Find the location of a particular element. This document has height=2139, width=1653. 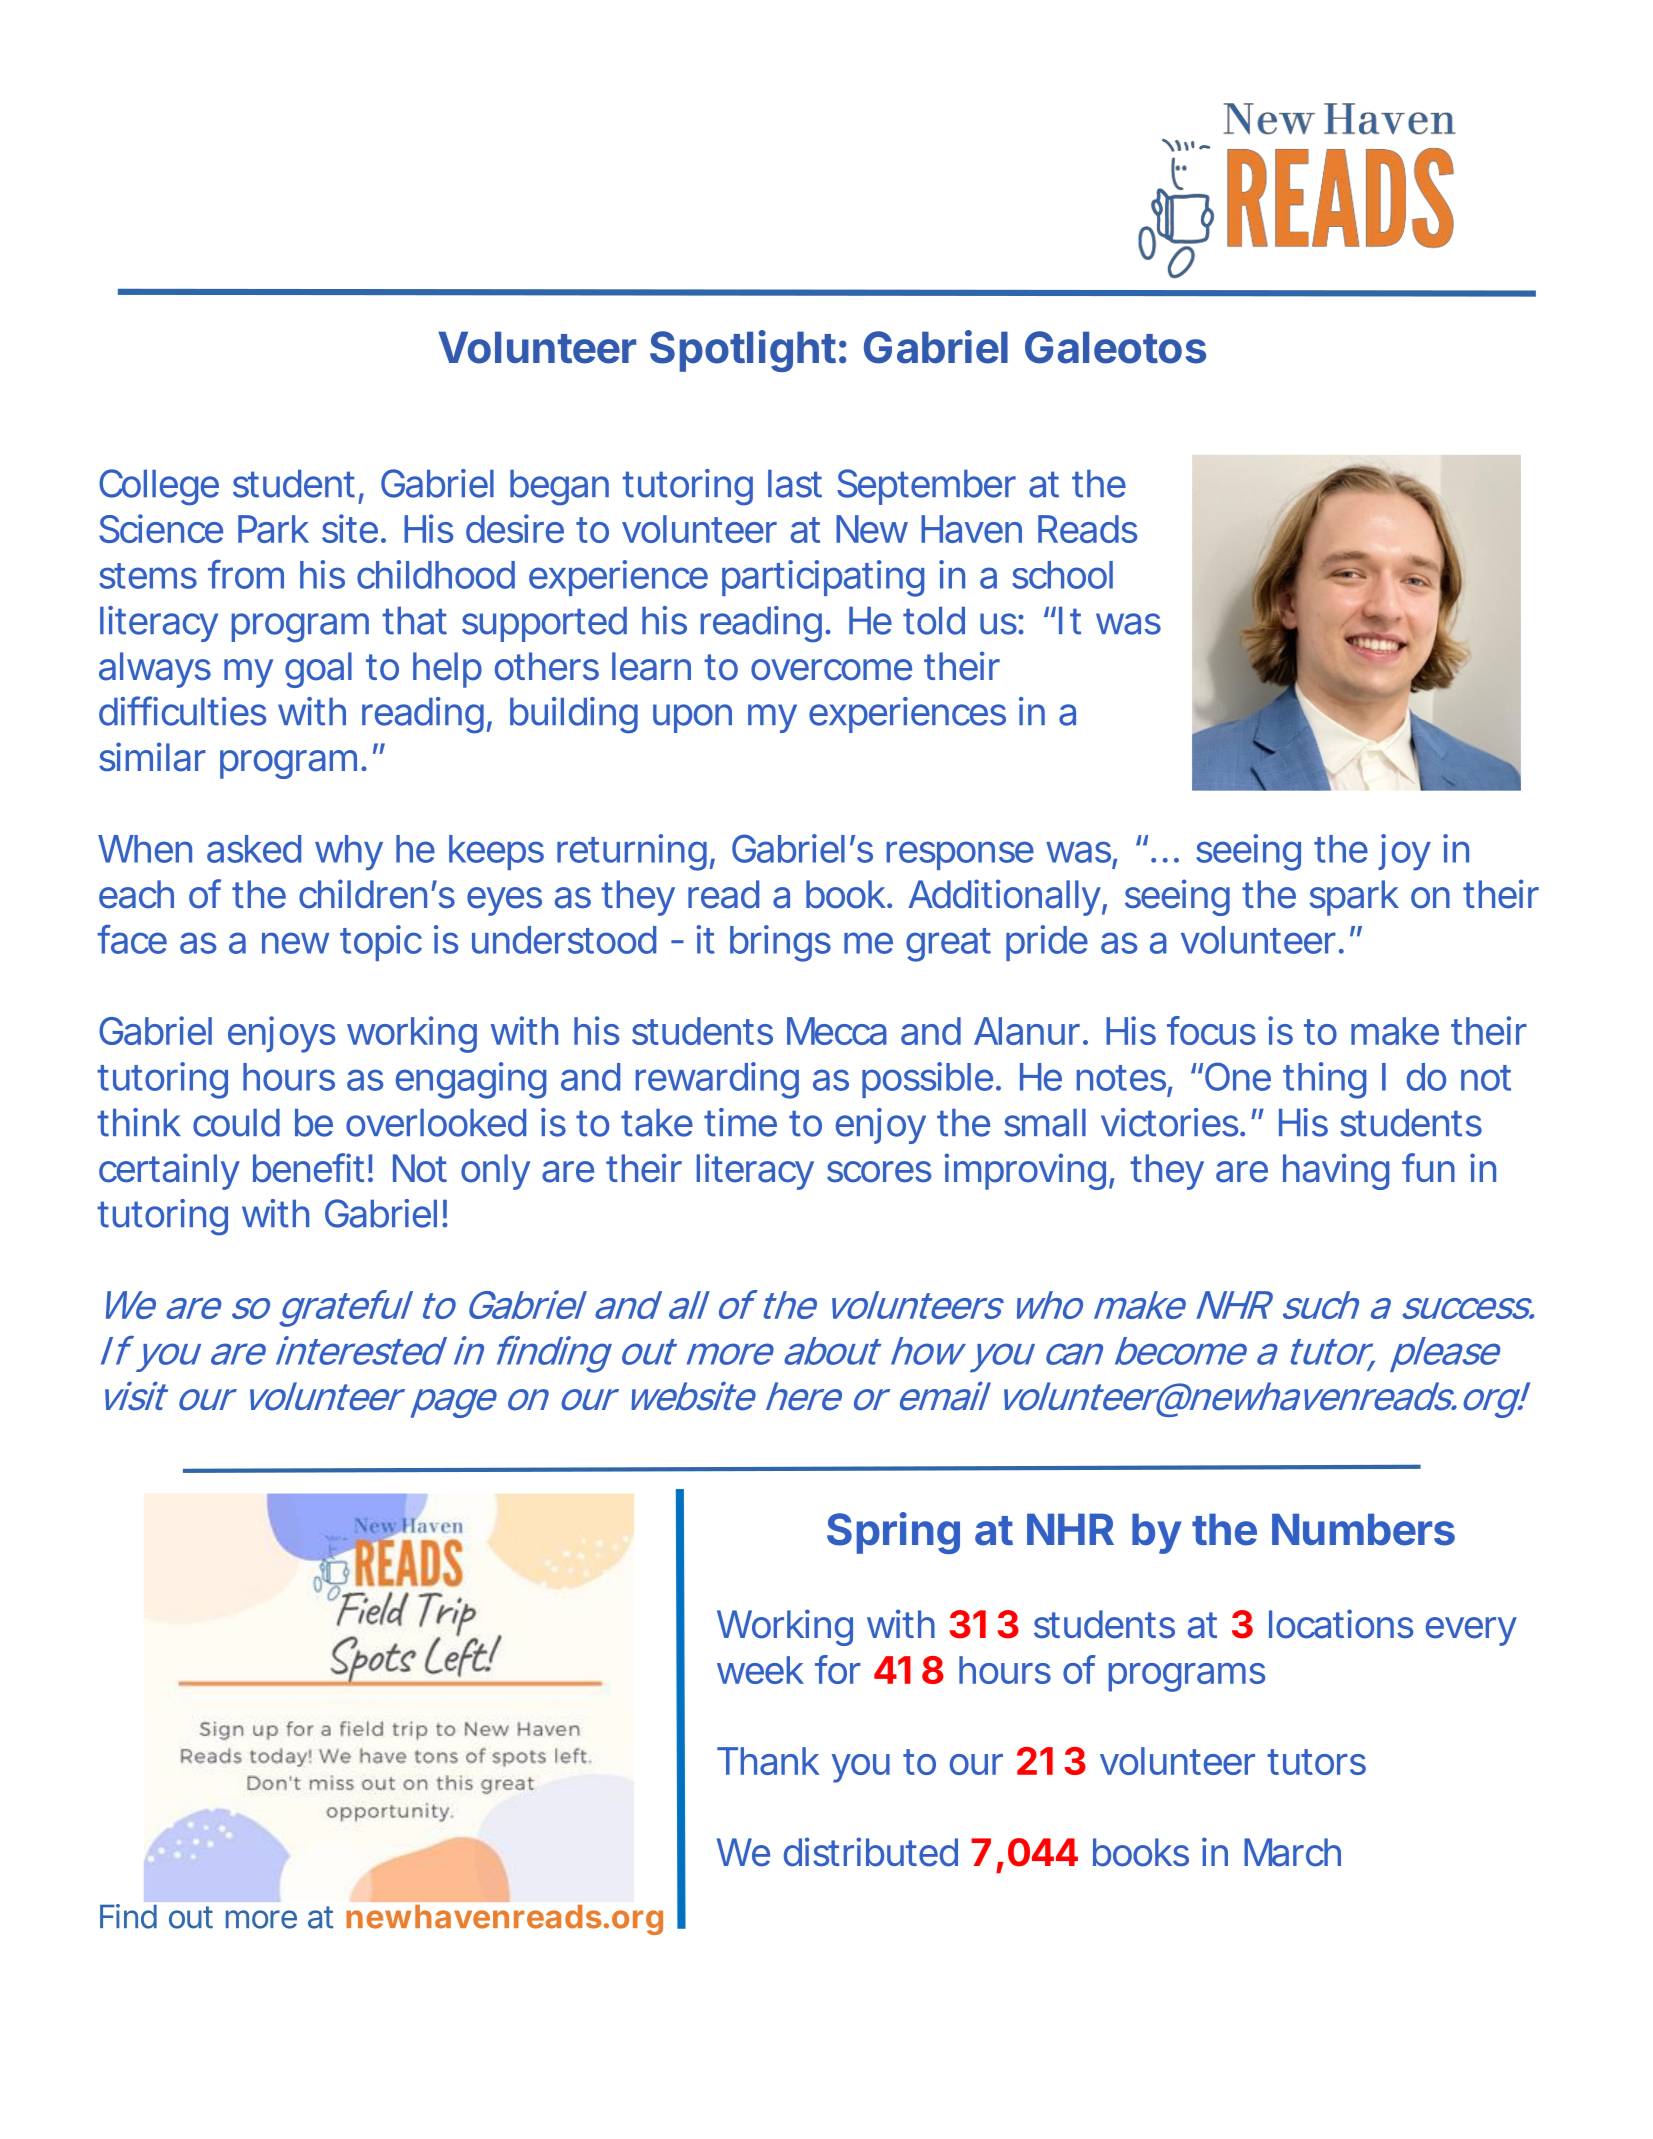

thing is located at coordinates (1324, 1080).
